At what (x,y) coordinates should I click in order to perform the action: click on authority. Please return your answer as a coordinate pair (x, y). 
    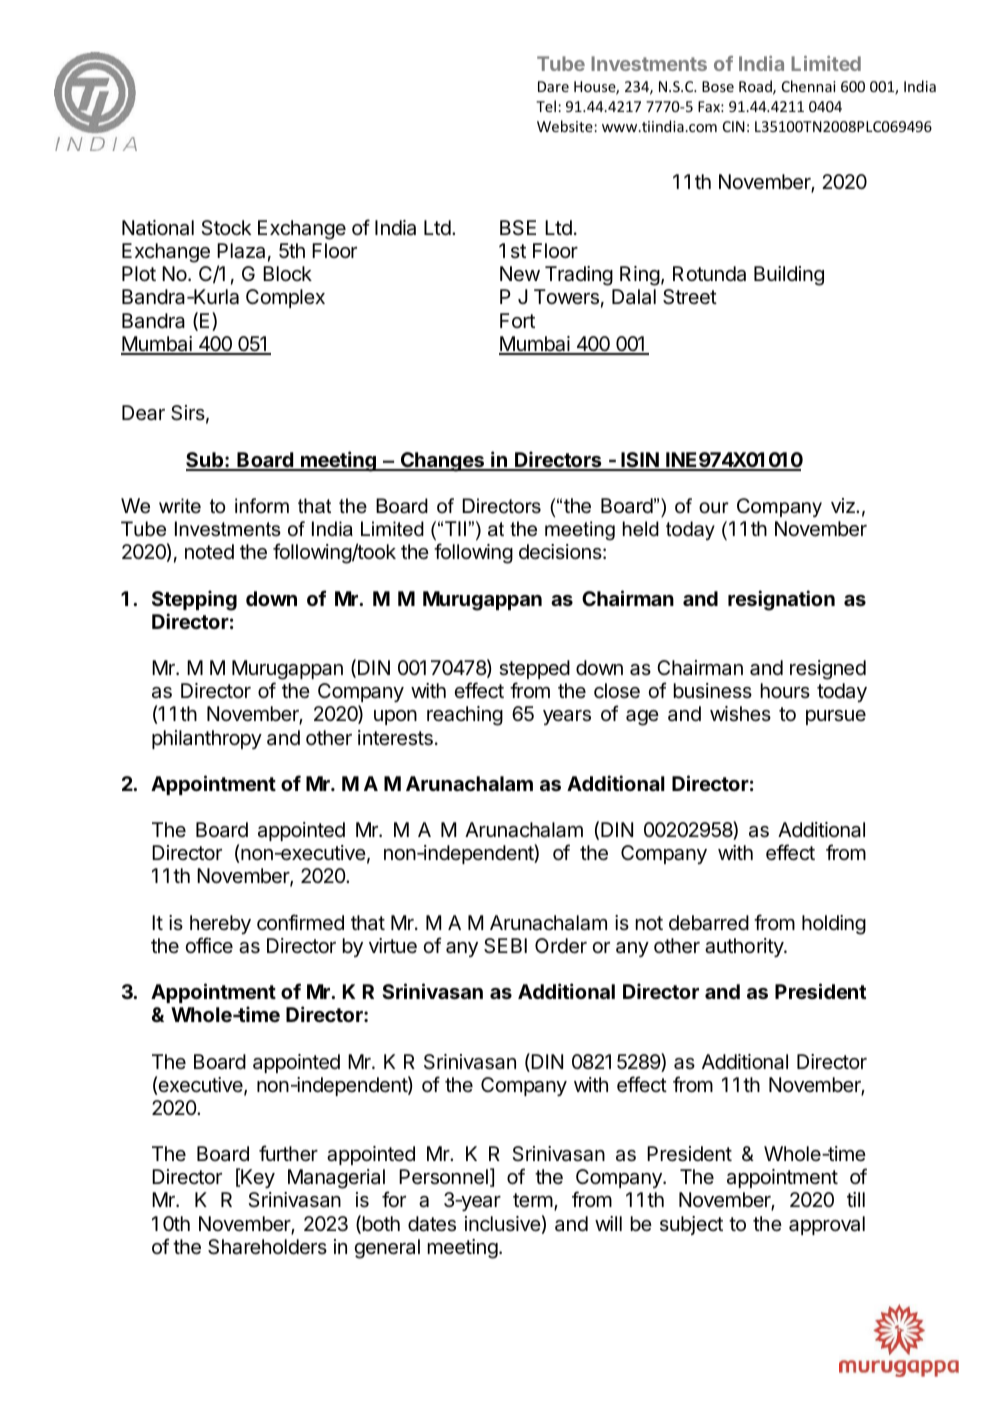
    Looking at the image, I should click on (745, 947).
